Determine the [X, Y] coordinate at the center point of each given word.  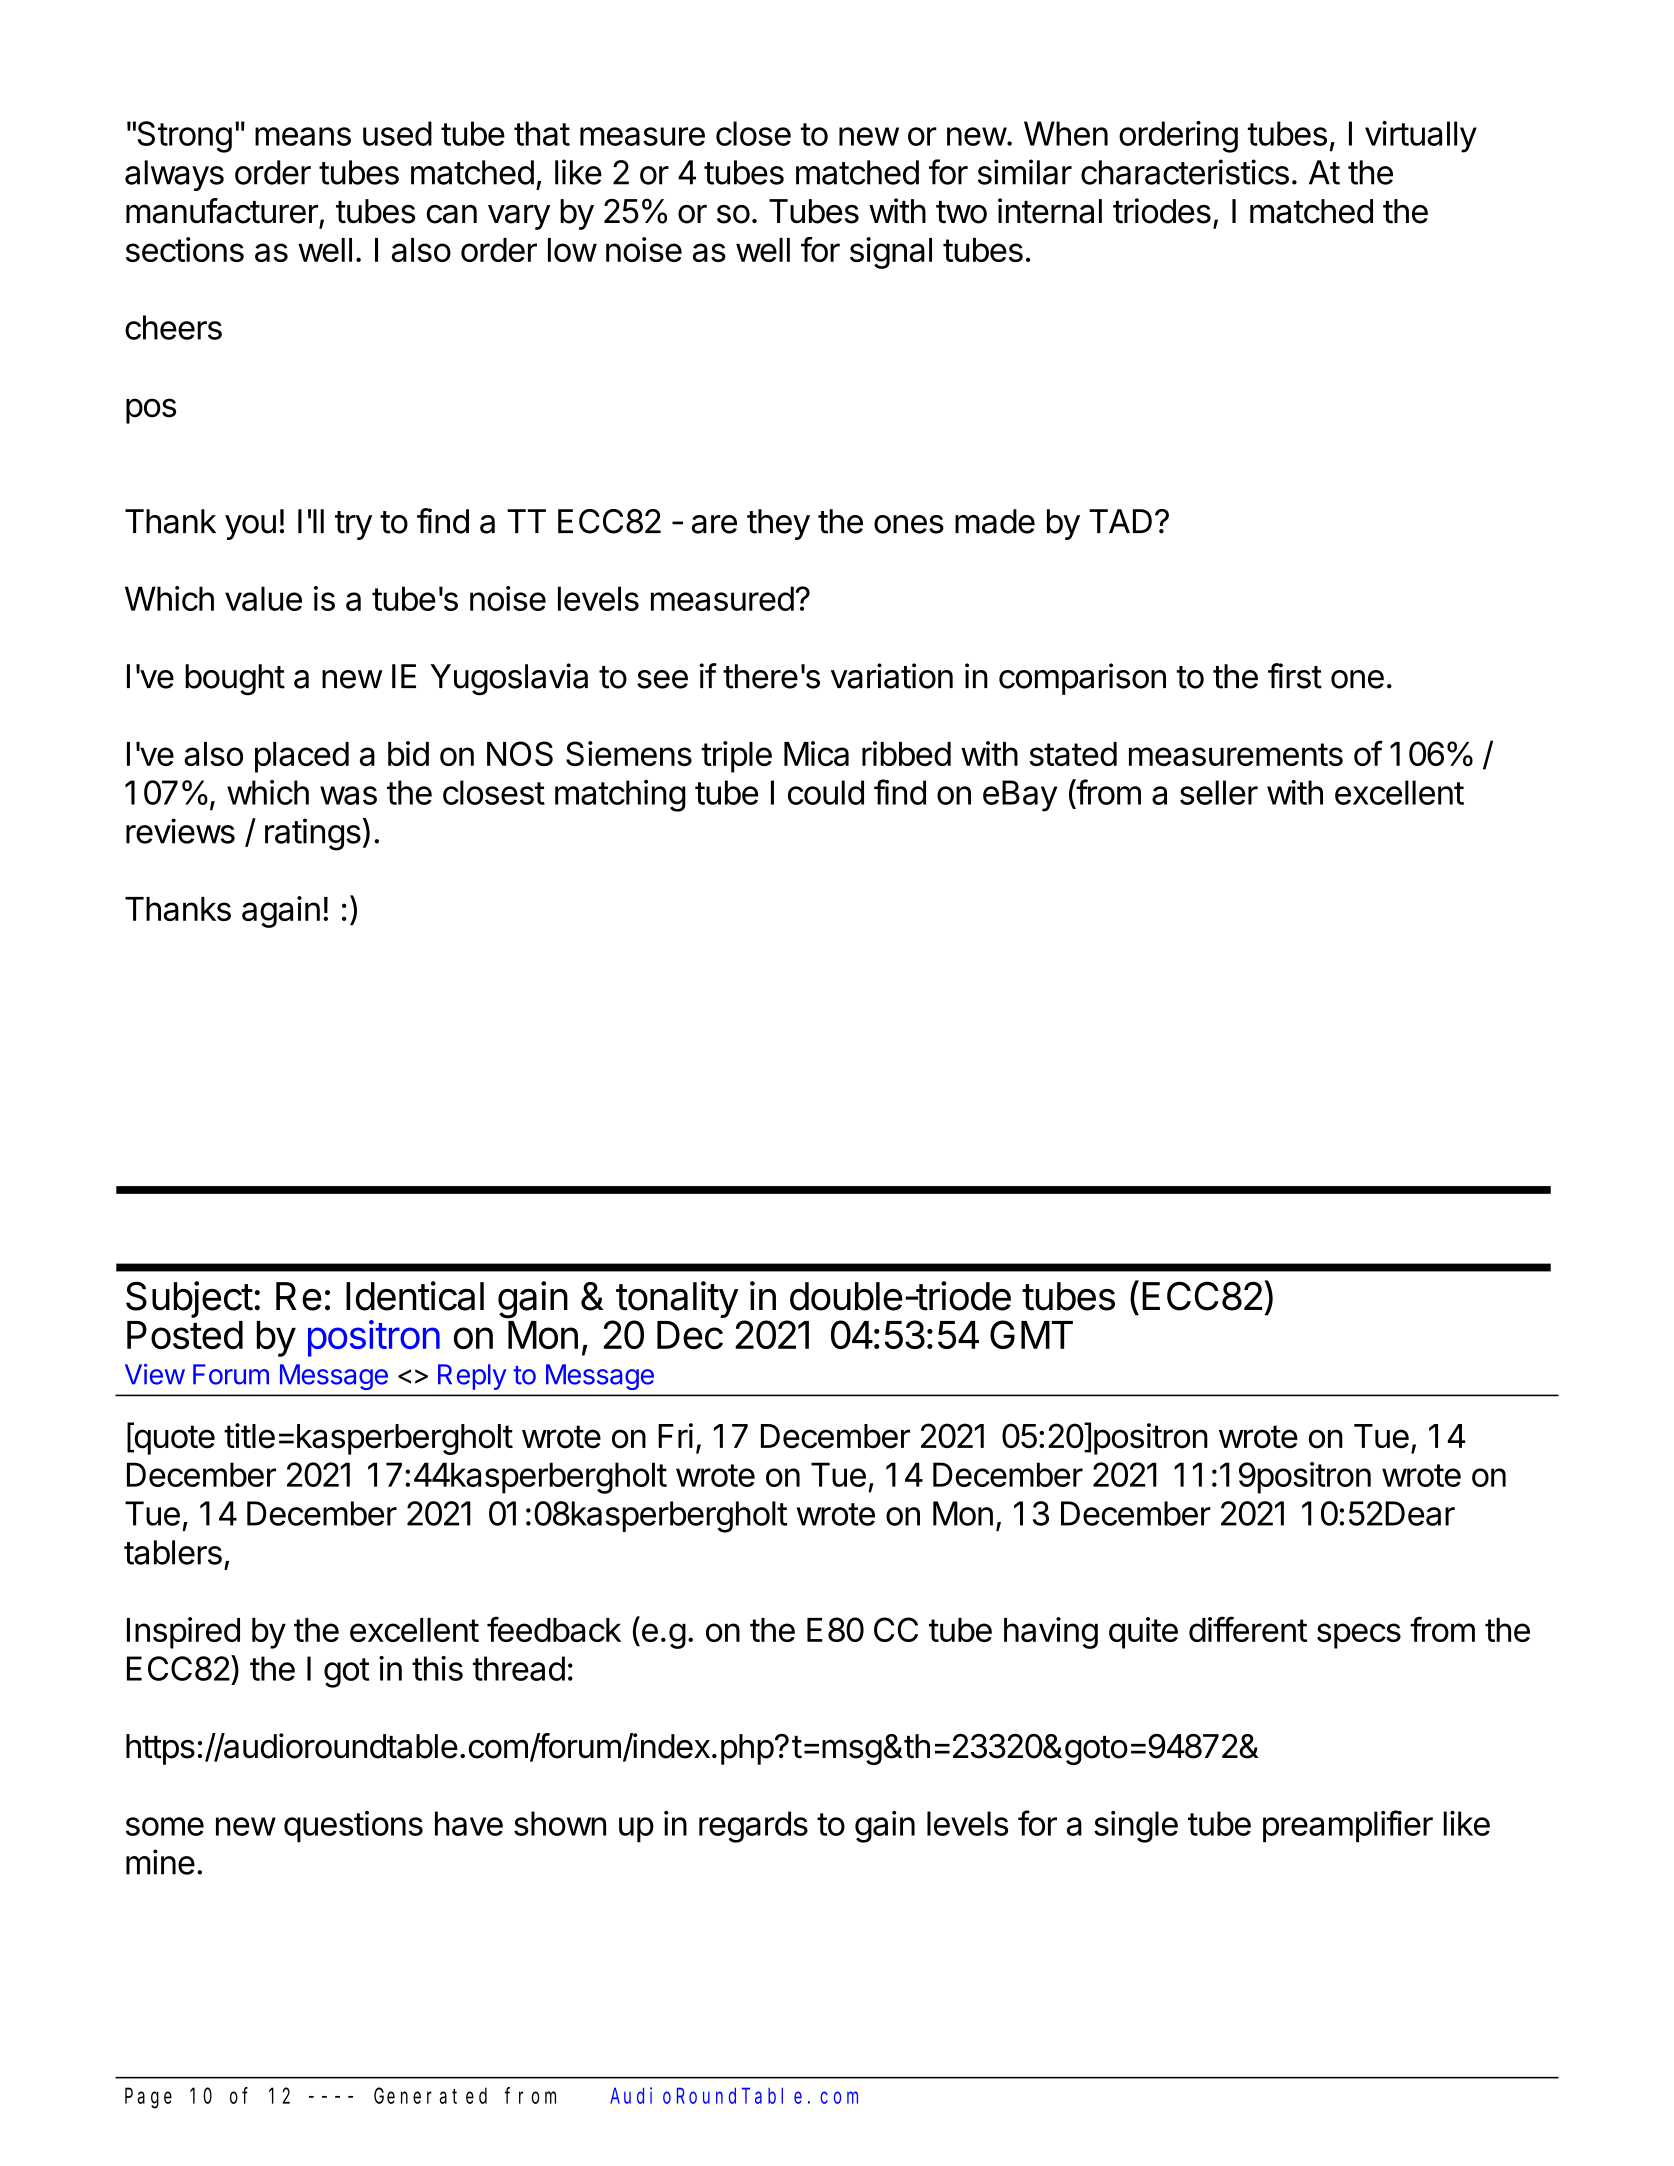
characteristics [1185, 172]
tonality [676, 1301]
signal [891, 253]
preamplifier [1348, 1826]
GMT [1031, 1334]
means [303, 136]
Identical [415, 1296]
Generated [430, 2095]
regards [753, 1827]
